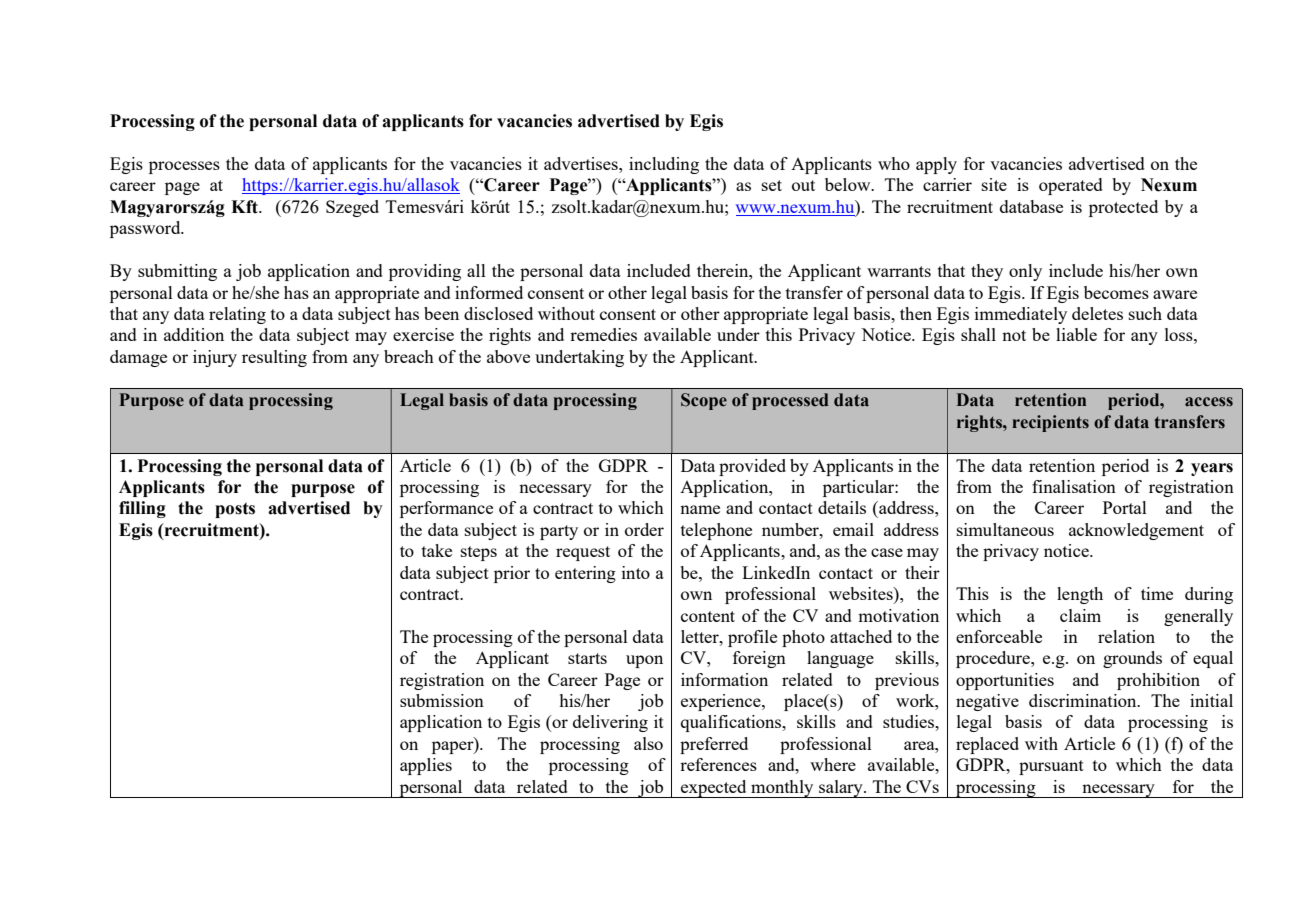  What do you see at coordinates (274, 358) in the page?
I see `resulting` at bounding box center [274, 358].
